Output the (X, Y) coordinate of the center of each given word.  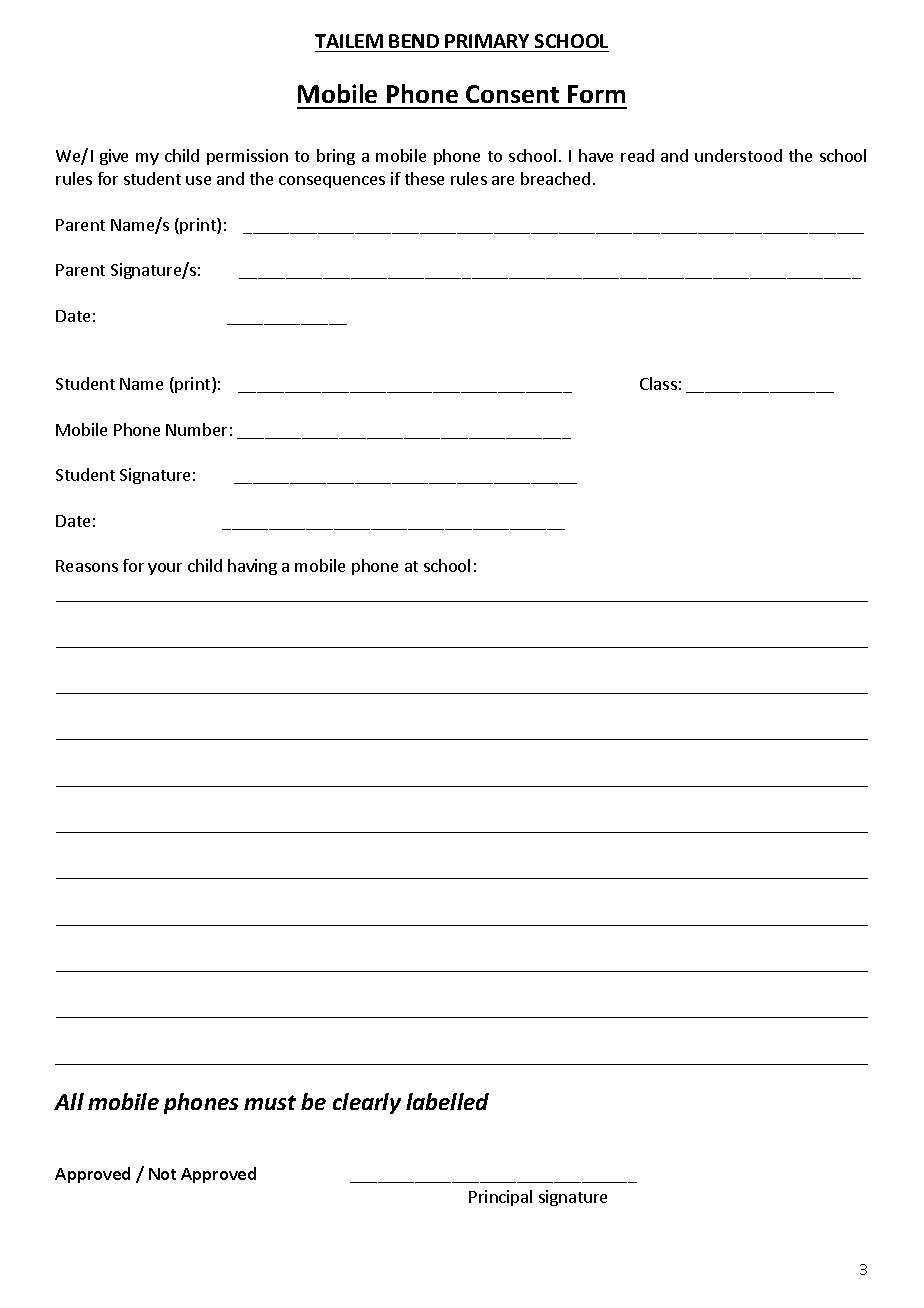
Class (658, 383)
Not (162, 1174)
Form (596, 94)
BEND (414, 41)
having (252, 567)
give (114, 157)
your (165, 569)
